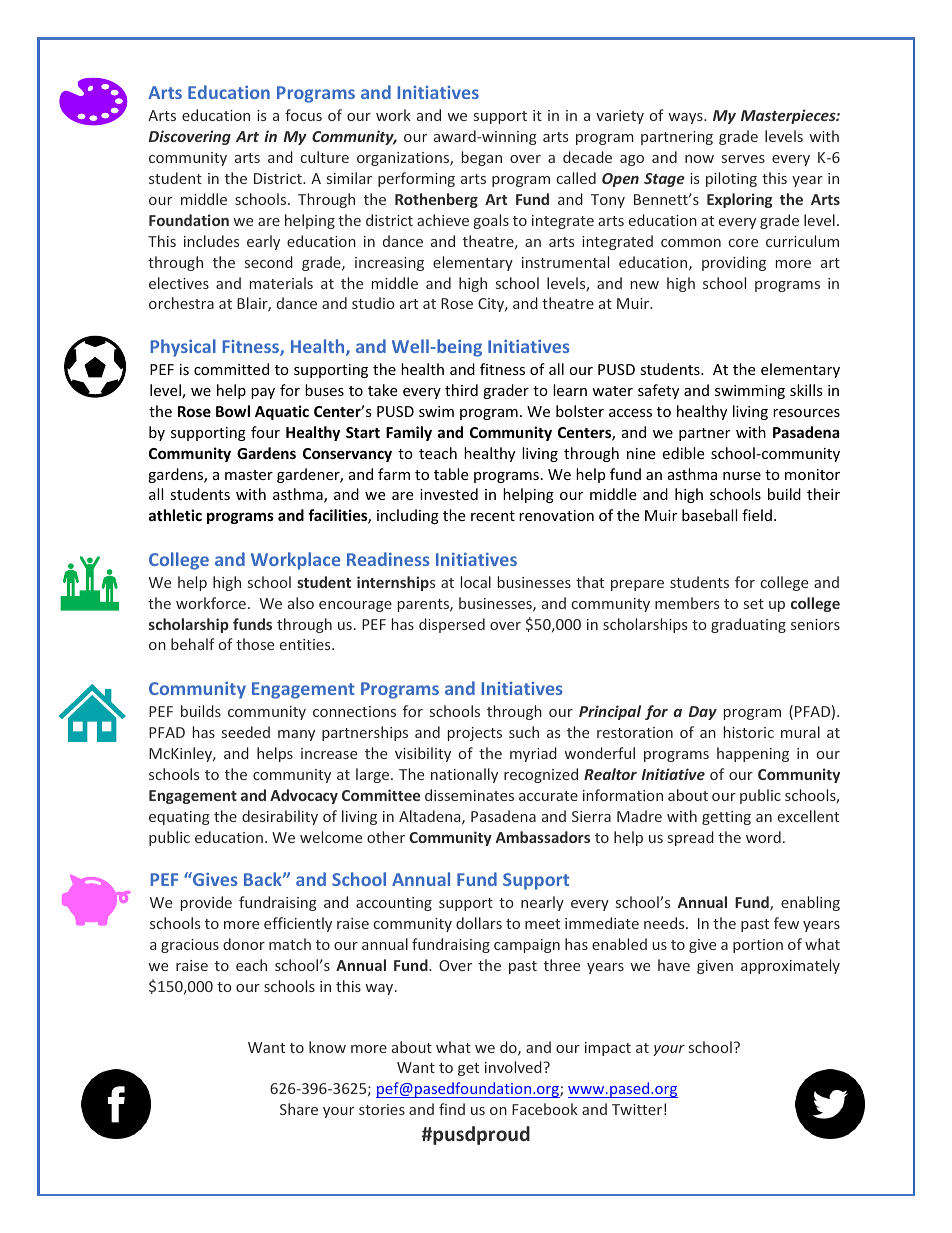  I want to click on focus, so click(303, 115).
